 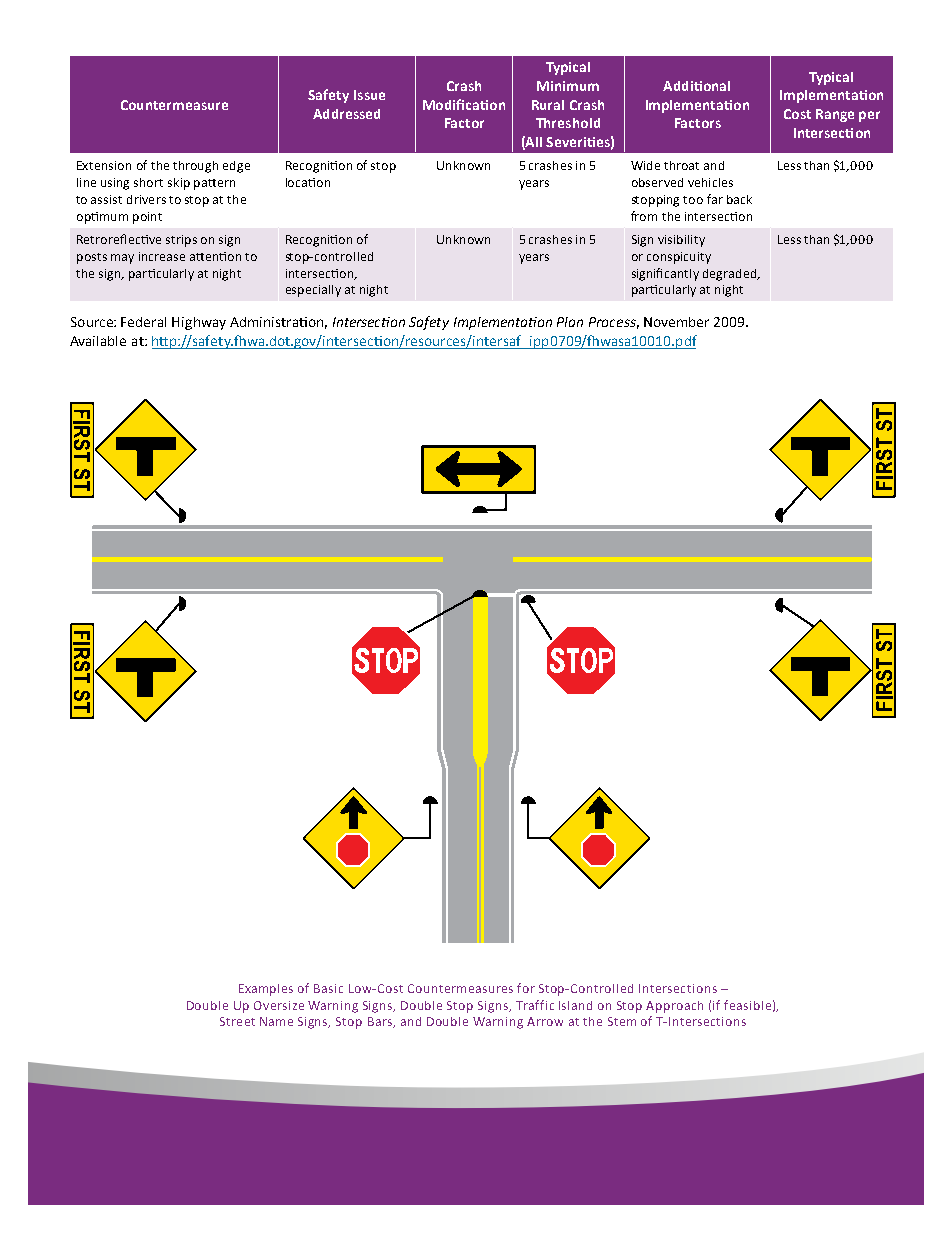 I want to click on degraded, so click(x=731, y=275).
